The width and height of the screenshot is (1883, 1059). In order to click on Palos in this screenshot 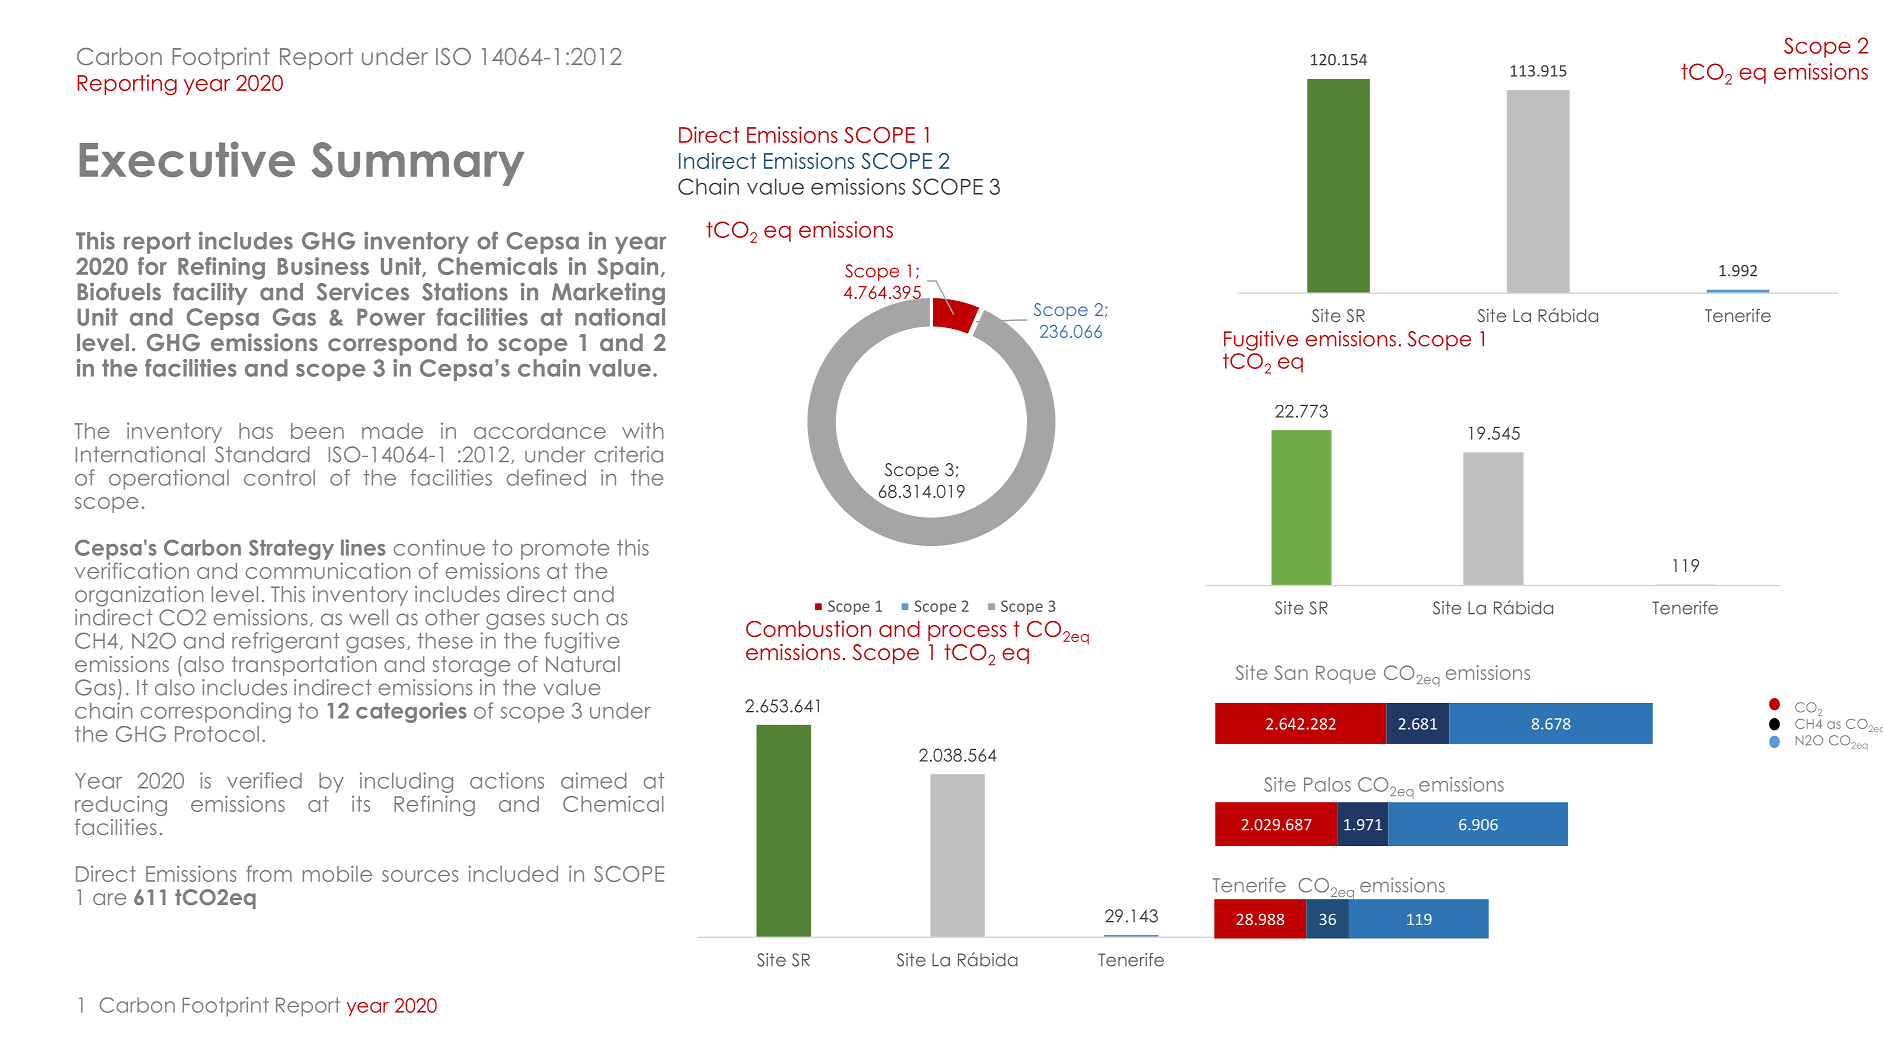, I will do `click(1327, 784)`.
